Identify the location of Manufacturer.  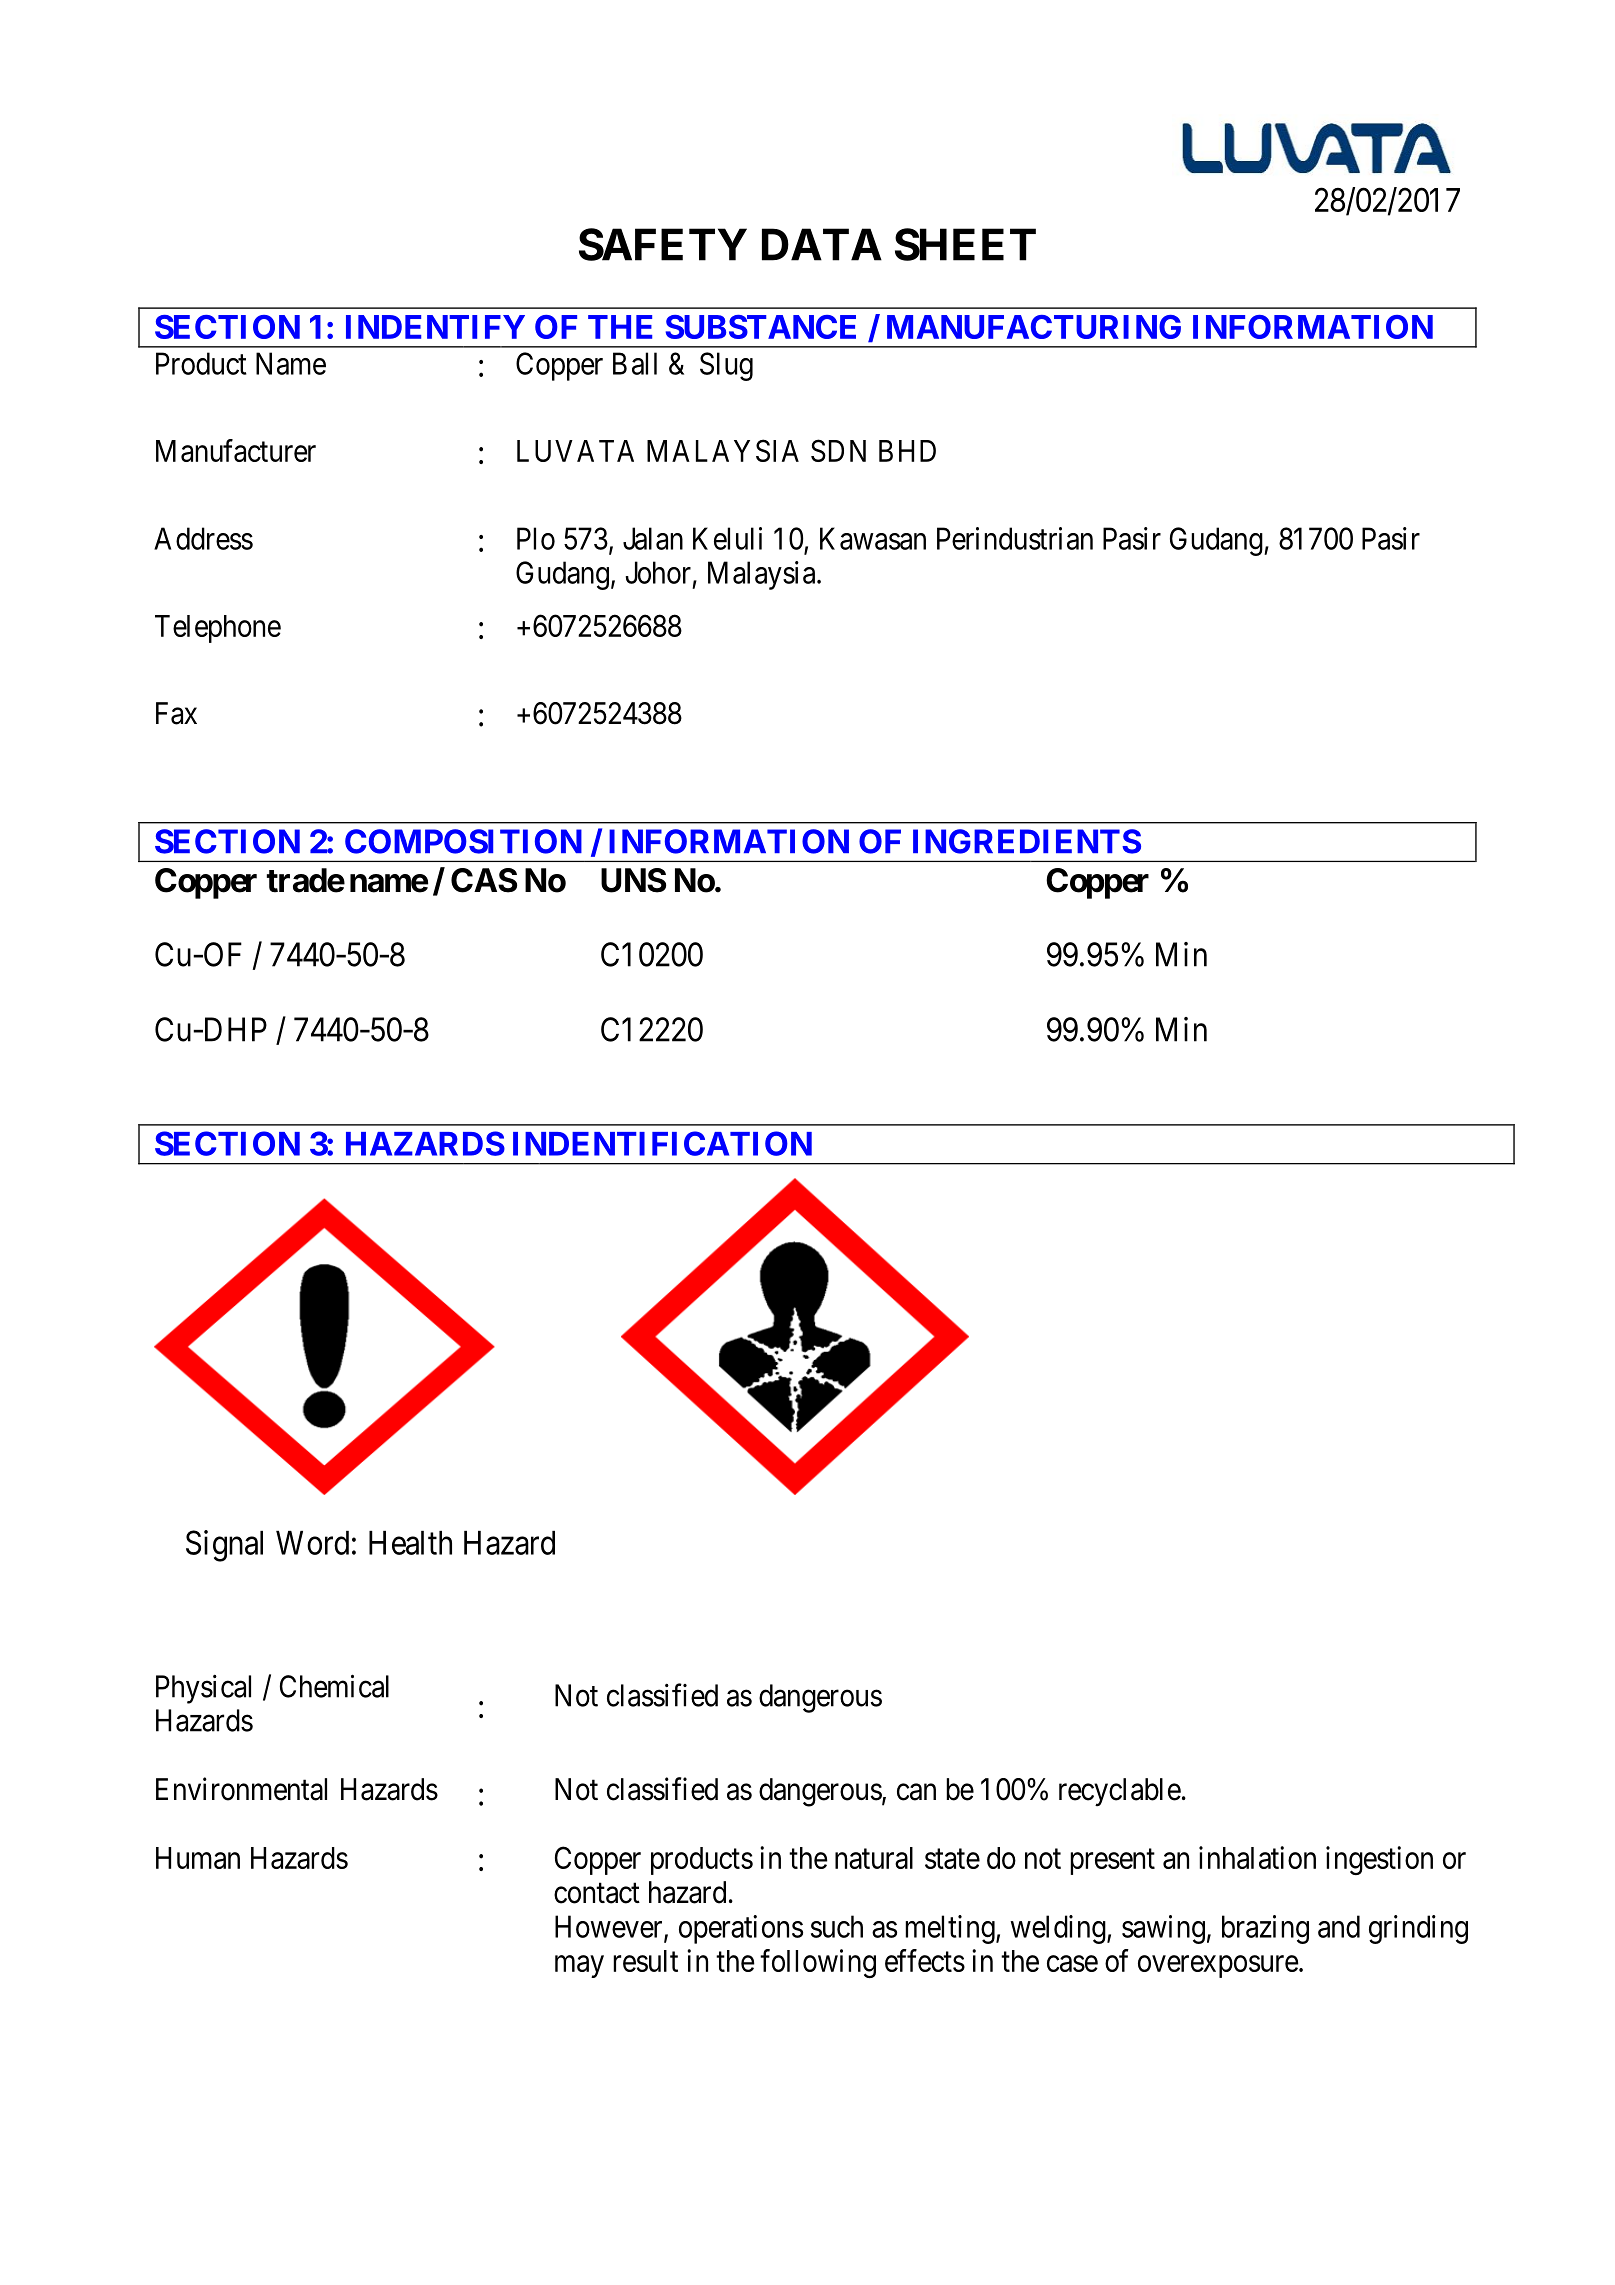
(236, 450).
